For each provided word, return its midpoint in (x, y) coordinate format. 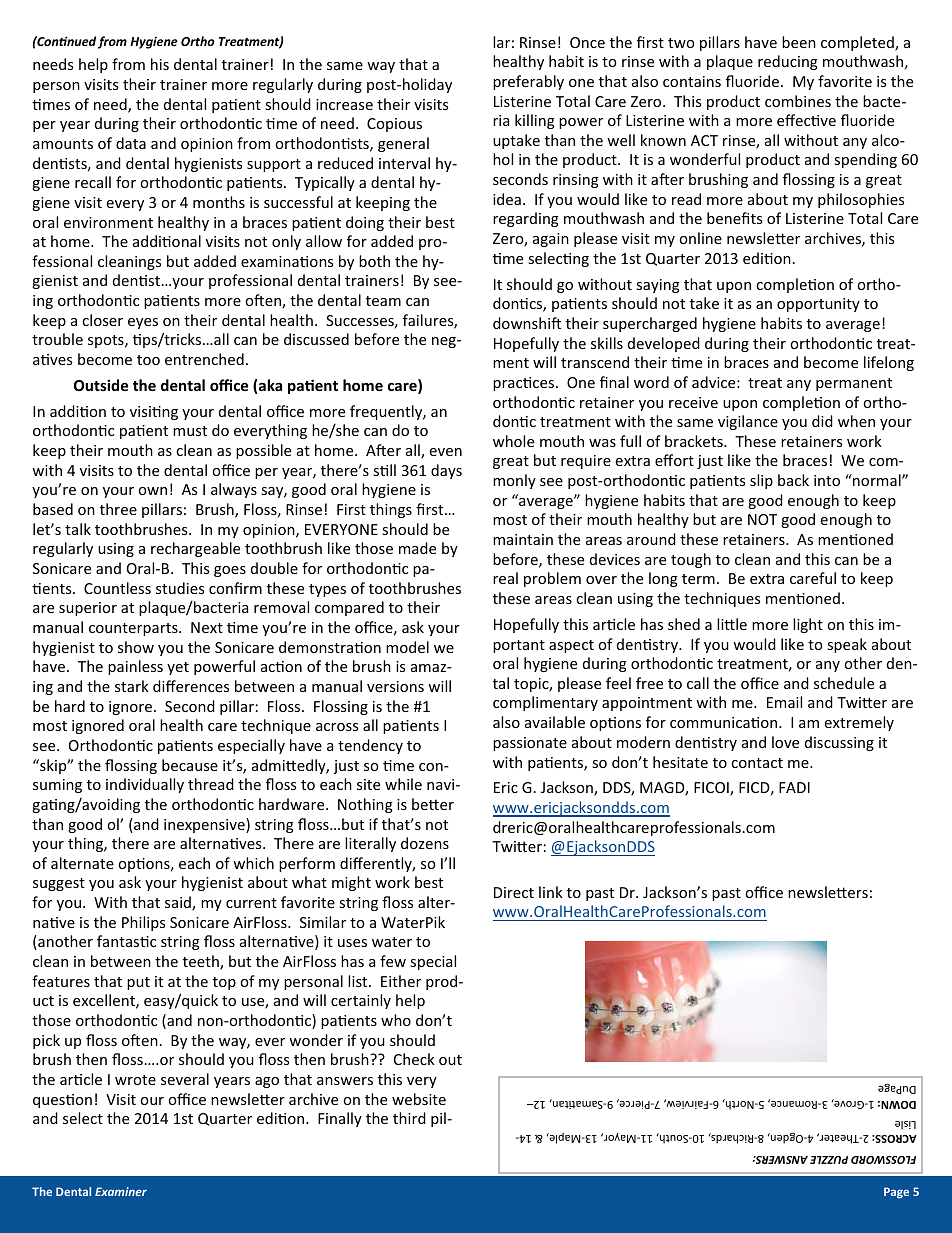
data (131, 143)
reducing (788, 62)
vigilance (748, 422)
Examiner (121, 1191)
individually (145, 785)
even (446, 452)
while (403, 784)
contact (757, 763)
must (190, 431)
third (409, 1118)
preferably (528, 82)
